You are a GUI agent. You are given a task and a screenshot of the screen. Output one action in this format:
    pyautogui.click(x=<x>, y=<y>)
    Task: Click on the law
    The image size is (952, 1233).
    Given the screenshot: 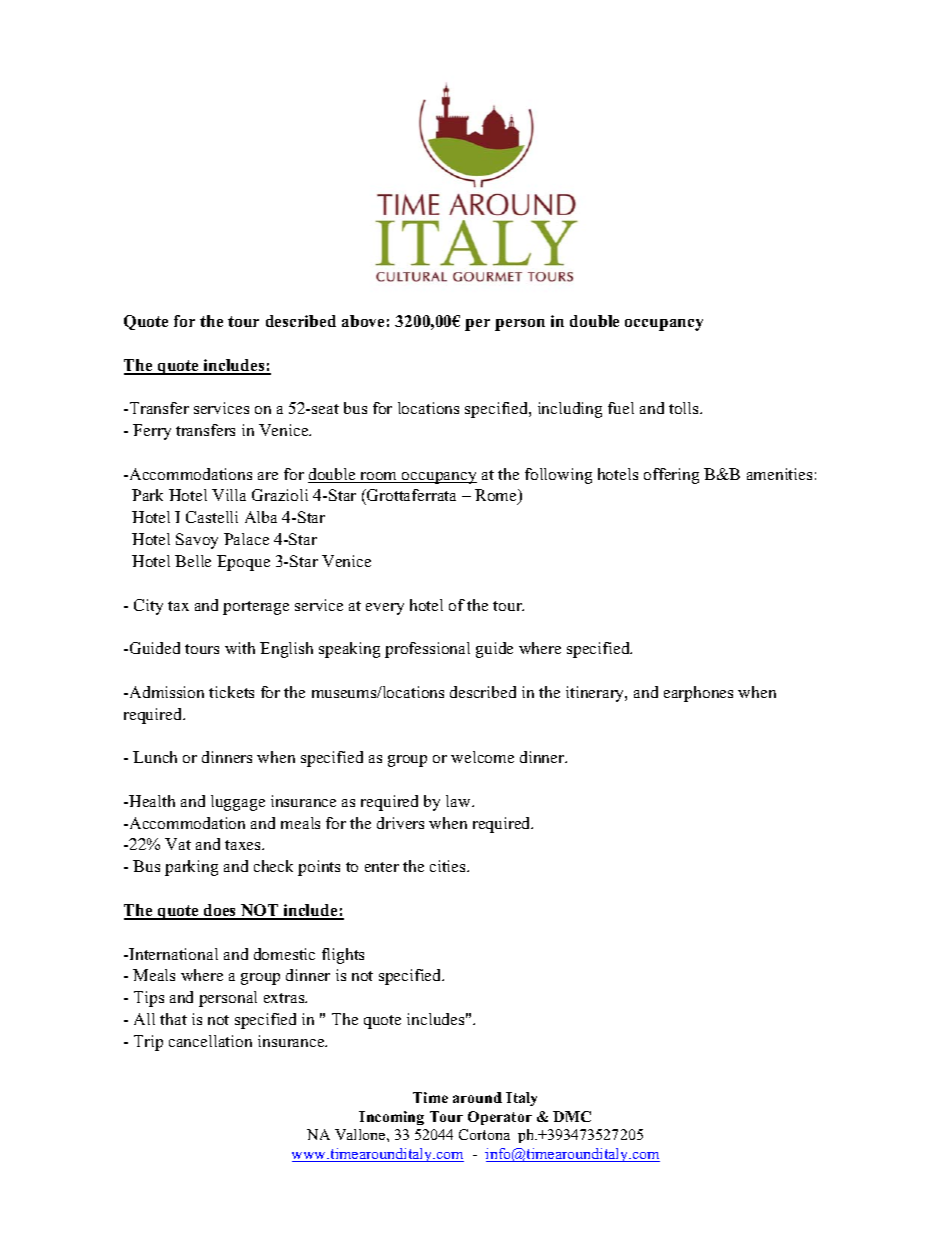 What is the action you would take?
    pyautogui.click(x=459, y=801)
